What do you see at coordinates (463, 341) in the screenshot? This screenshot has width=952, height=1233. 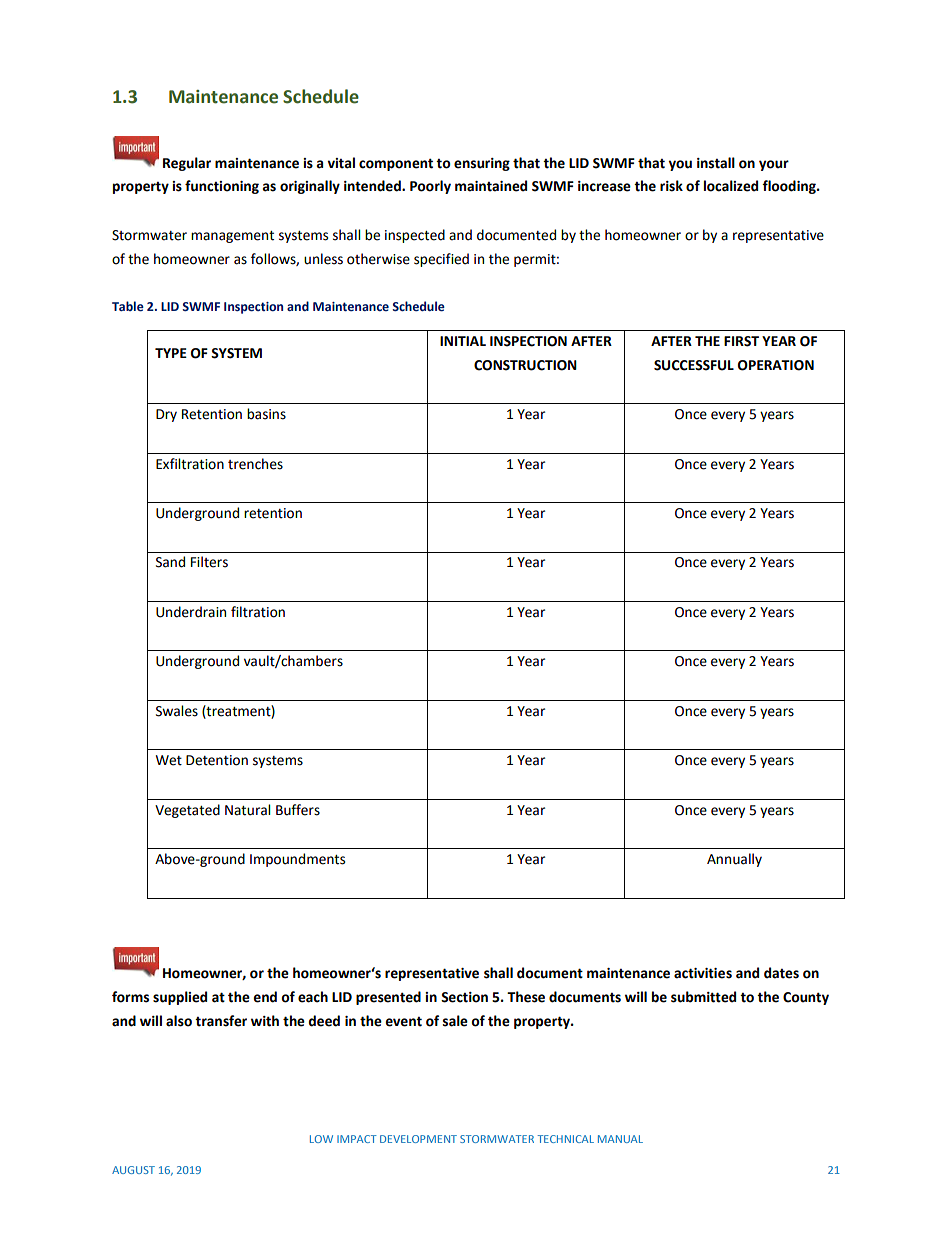 I see `INITIAL` at bounding box center [463, 341].
